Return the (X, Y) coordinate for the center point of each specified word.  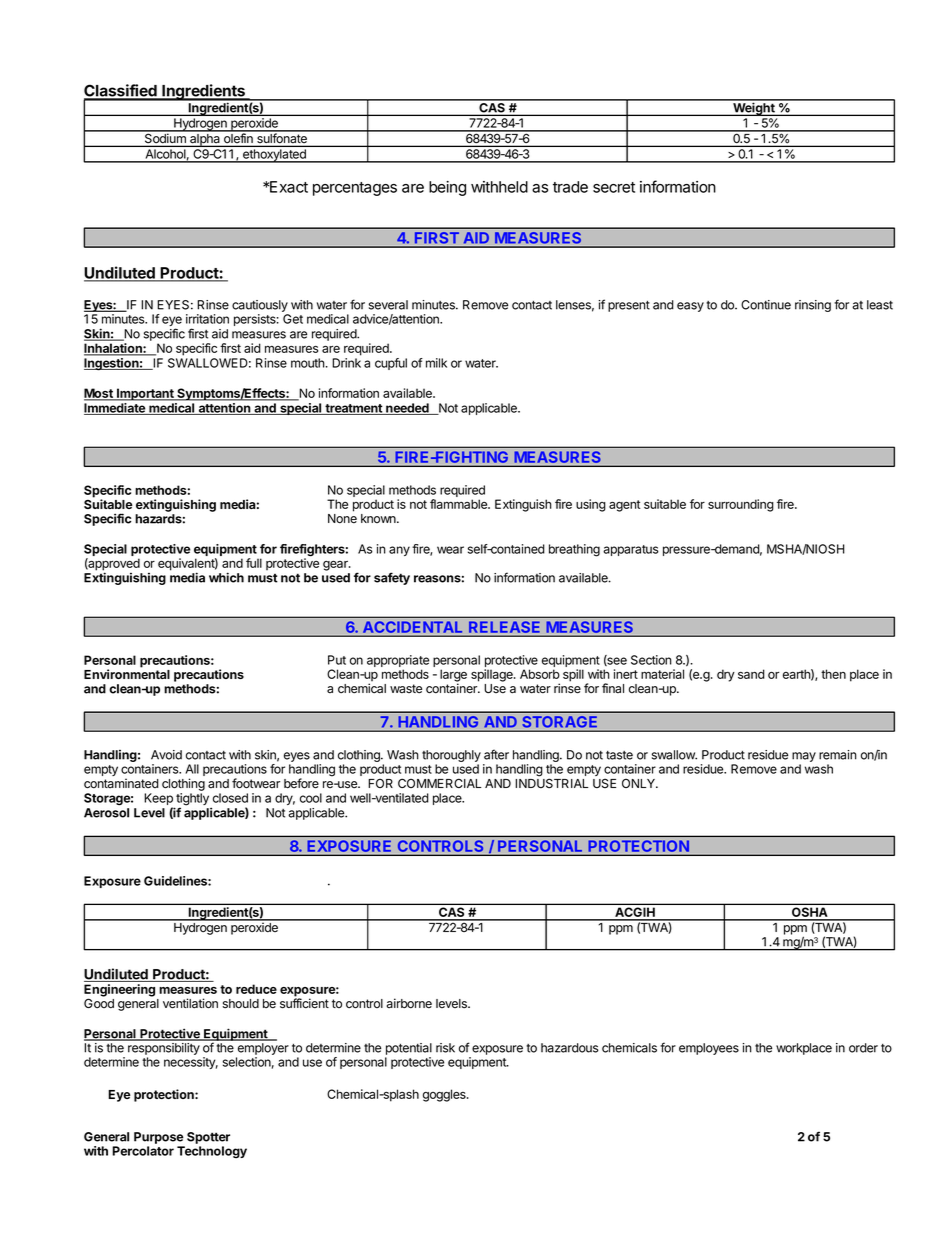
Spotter (208, 1138)
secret (614, 187)
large (453, 676)
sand (751, 674)
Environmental (127, 674)
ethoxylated (274, 156)
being (447, 188)
